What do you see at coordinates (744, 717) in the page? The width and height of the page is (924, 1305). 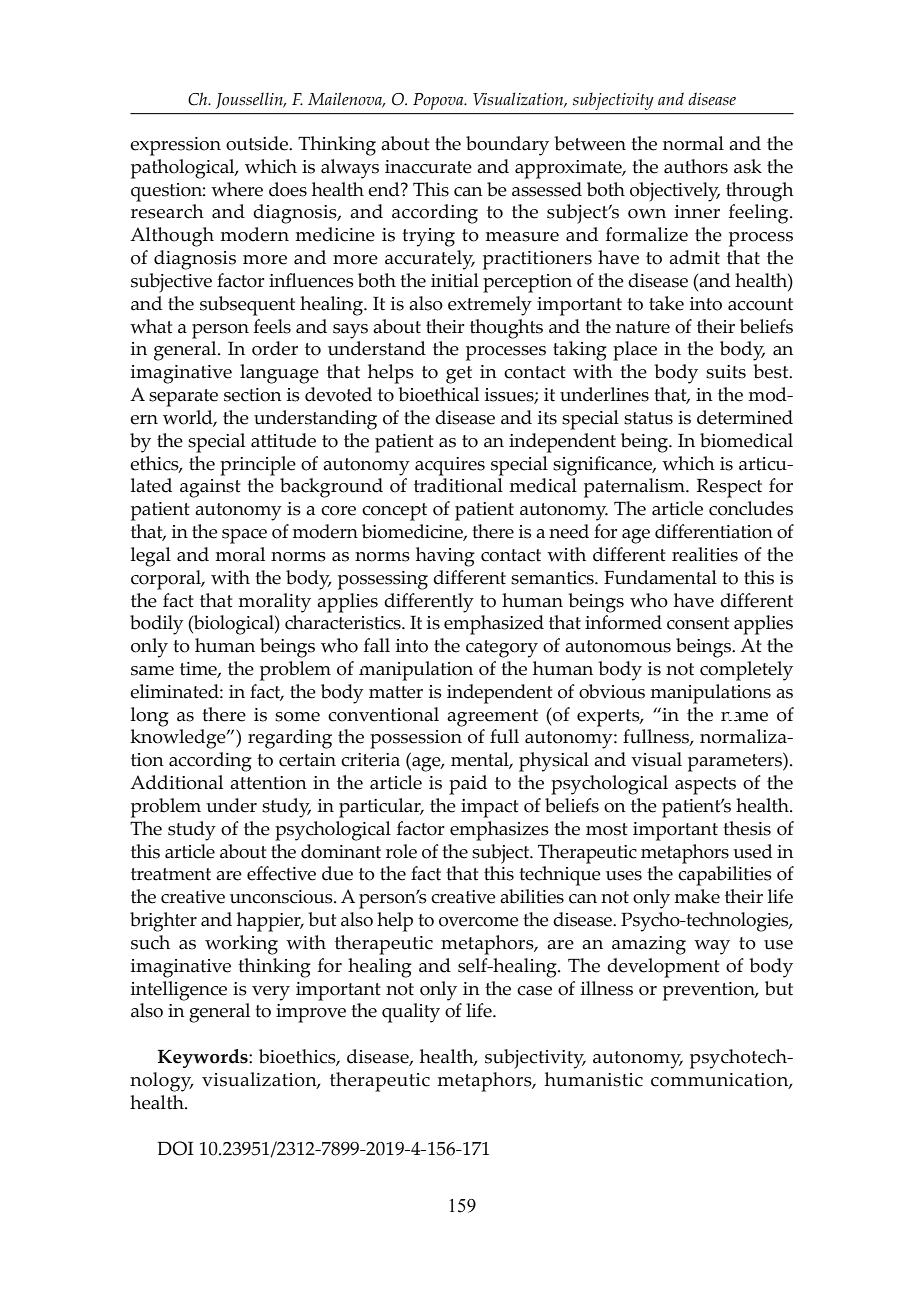 I see `name` at bounding box center [744, 717].
